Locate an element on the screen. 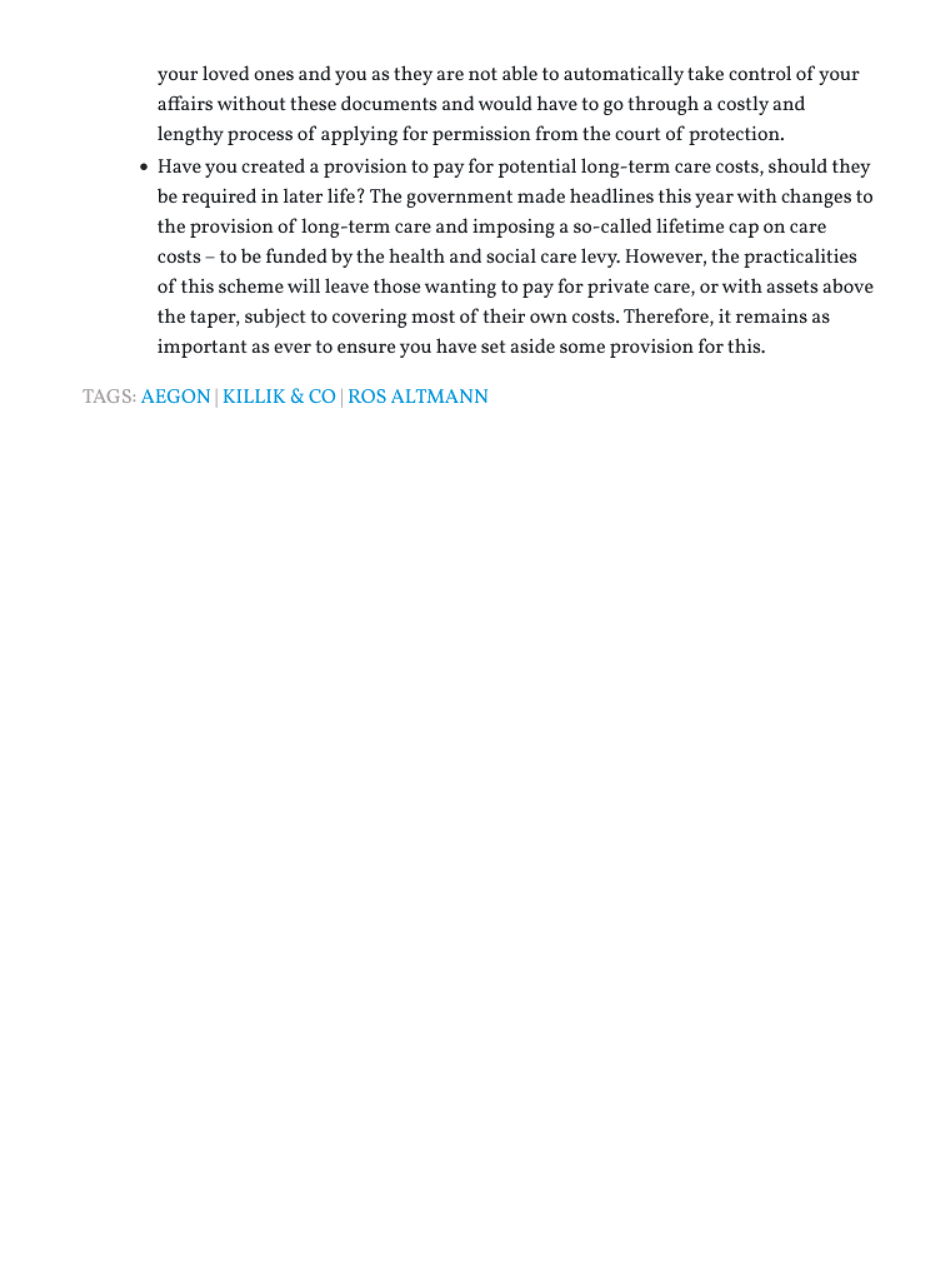 The width and height of the screenshot is (949, 1288). most is located at coordinates (430, 318).
